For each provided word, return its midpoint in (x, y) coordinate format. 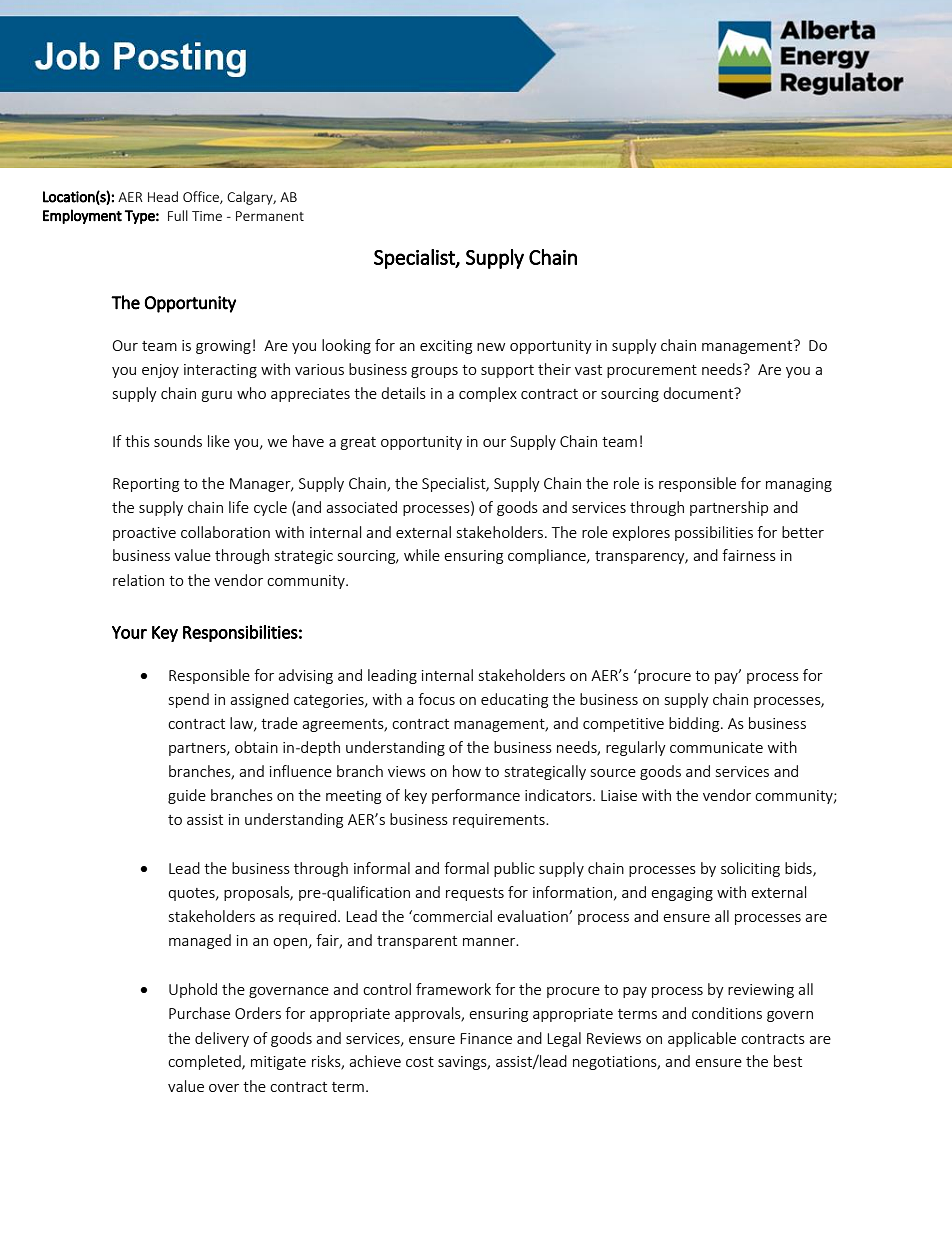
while (422, 555)
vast (588, 370)
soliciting (750, 869)
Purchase (199, 1013)
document (699, 393)
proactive (144, 534)
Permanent (270, 216)
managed (200, 941)
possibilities (714, 533)
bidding (695, 724)
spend (189, 700)
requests (475, 894)
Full (178, 215)
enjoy (160, 371)
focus (436, 699)
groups (434, 372)
